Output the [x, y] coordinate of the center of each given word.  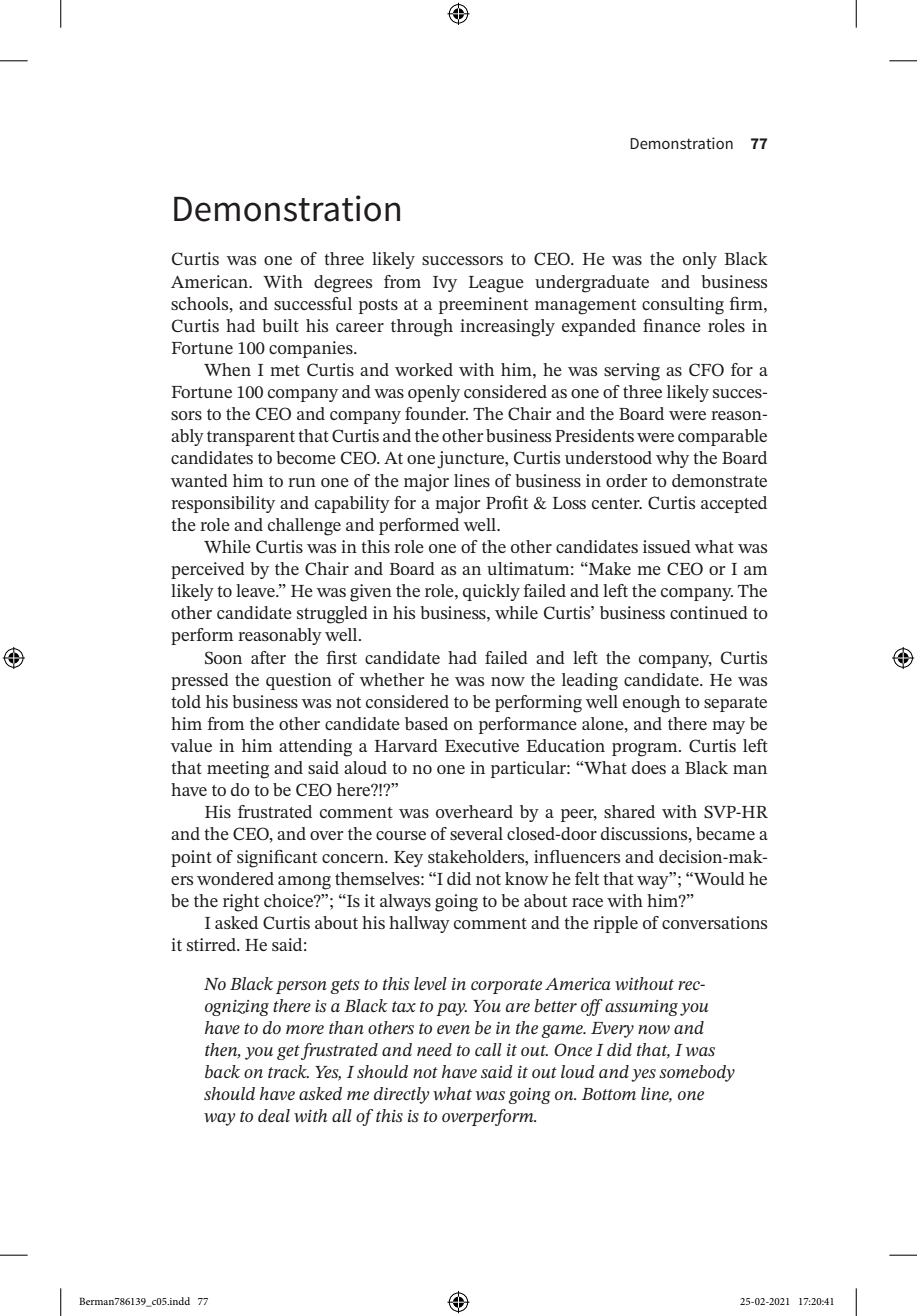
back [222, 1071]
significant [277, 859]
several [476, 833]
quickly [491, 592]
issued [667, 546]
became [725, 833]
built [280, 325]
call [488, 1049]
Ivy [445, 284]
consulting [683, 306]
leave [256, 590]
